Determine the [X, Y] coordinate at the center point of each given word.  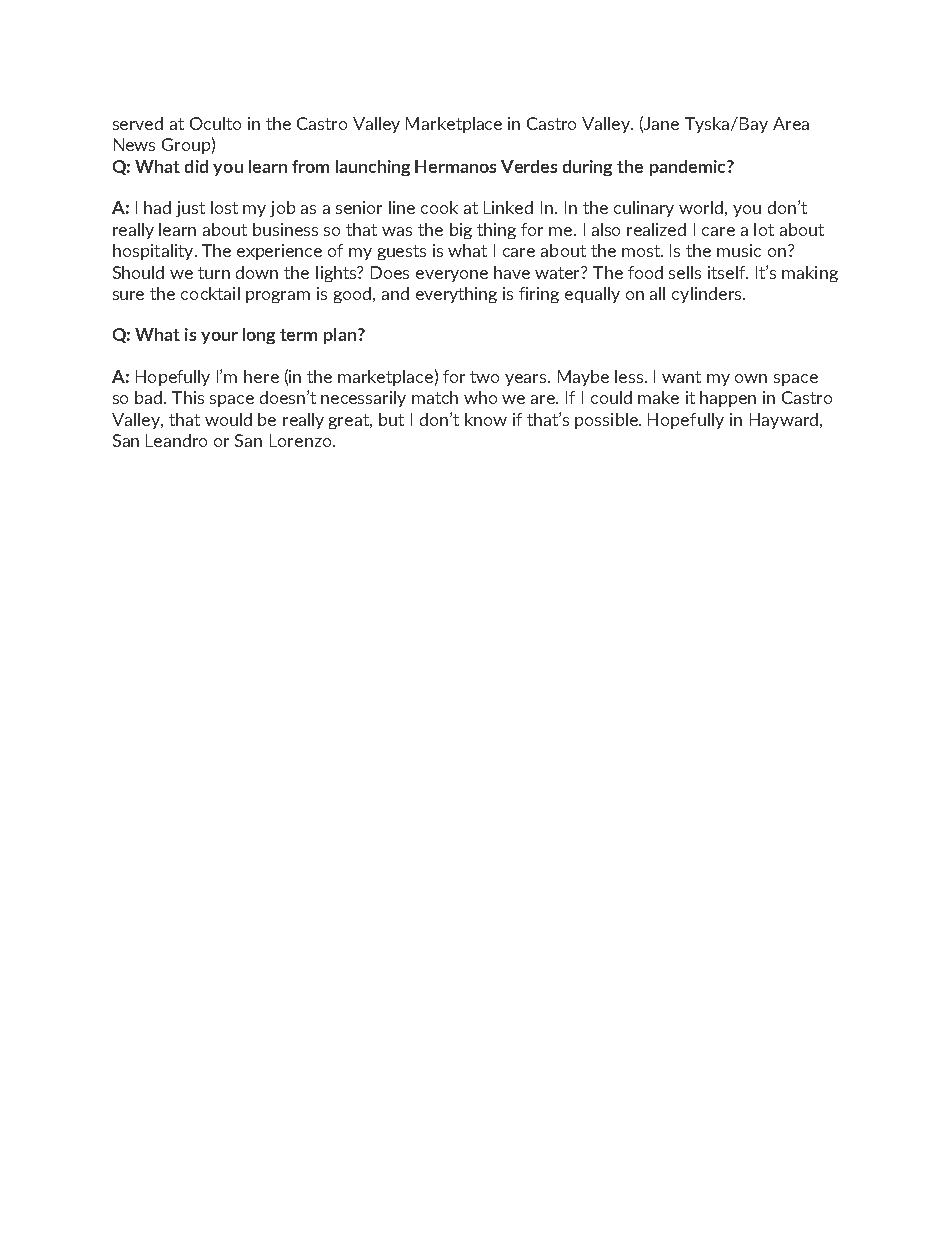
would [228, 419]
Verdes [529, 166]
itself [728, 272]
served [138, 123]
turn [214, 273]
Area [791, 123]
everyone [452, 276]
